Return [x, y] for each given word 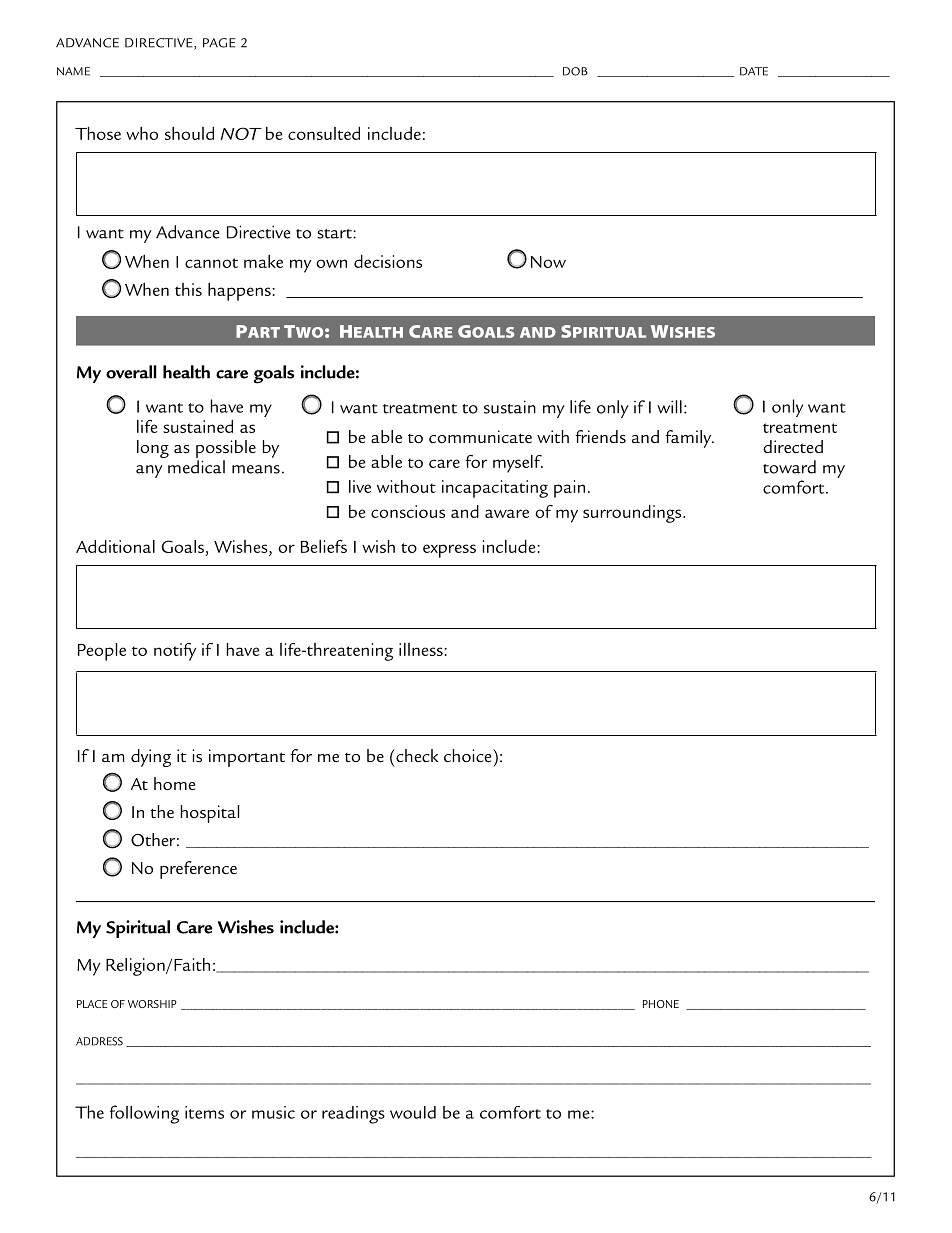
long [153, 449]
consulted [324, 133]
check [417, 755]
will [669, 407]
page [219, 43]
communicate [480, 437]
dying [151, 758]
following [144, 1114]
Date [754, 71]
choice [469, 755]
